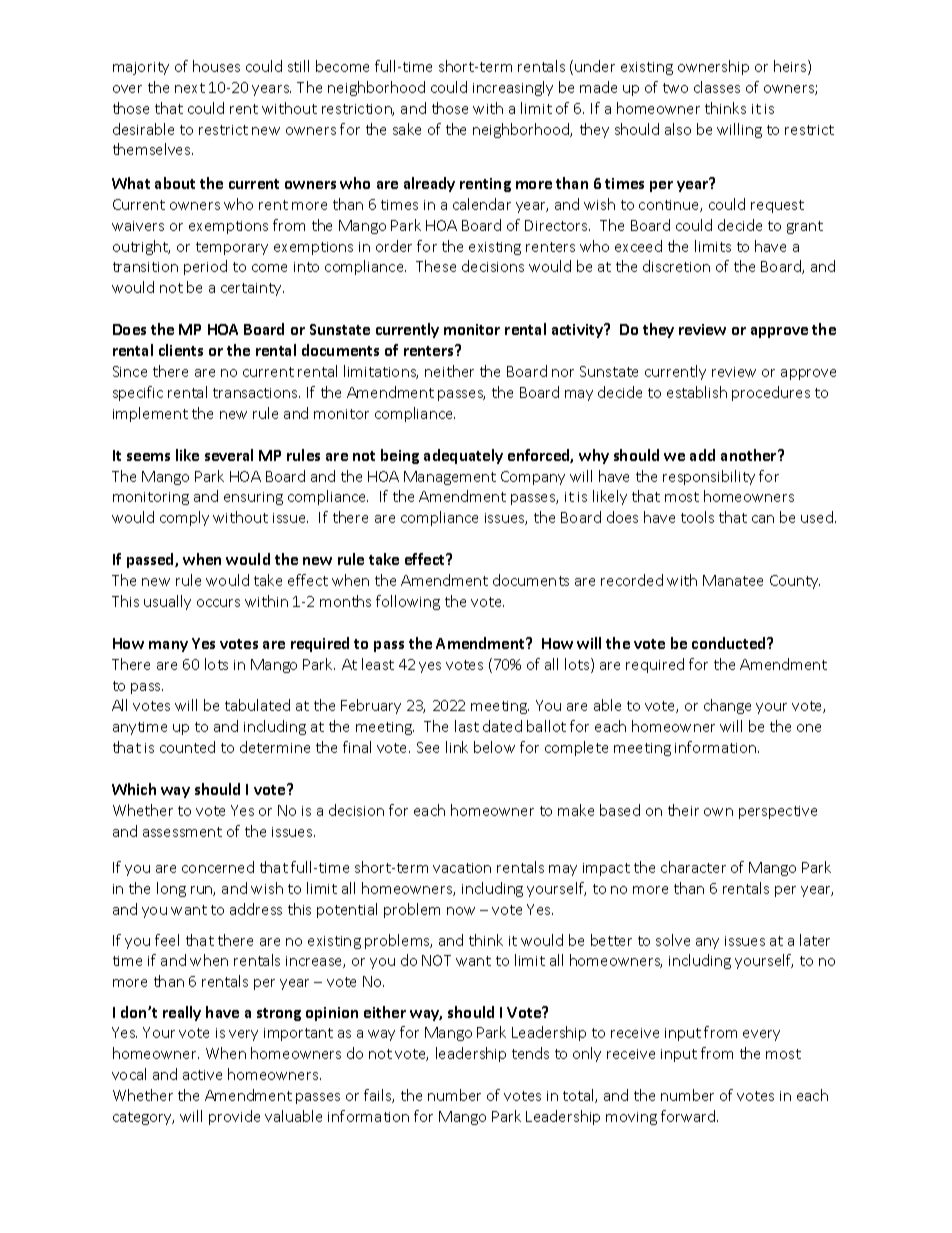  What do you see at coordinates (218, 603) in the screenshot?
I see `occurs` at bounding box center [218, 603].
